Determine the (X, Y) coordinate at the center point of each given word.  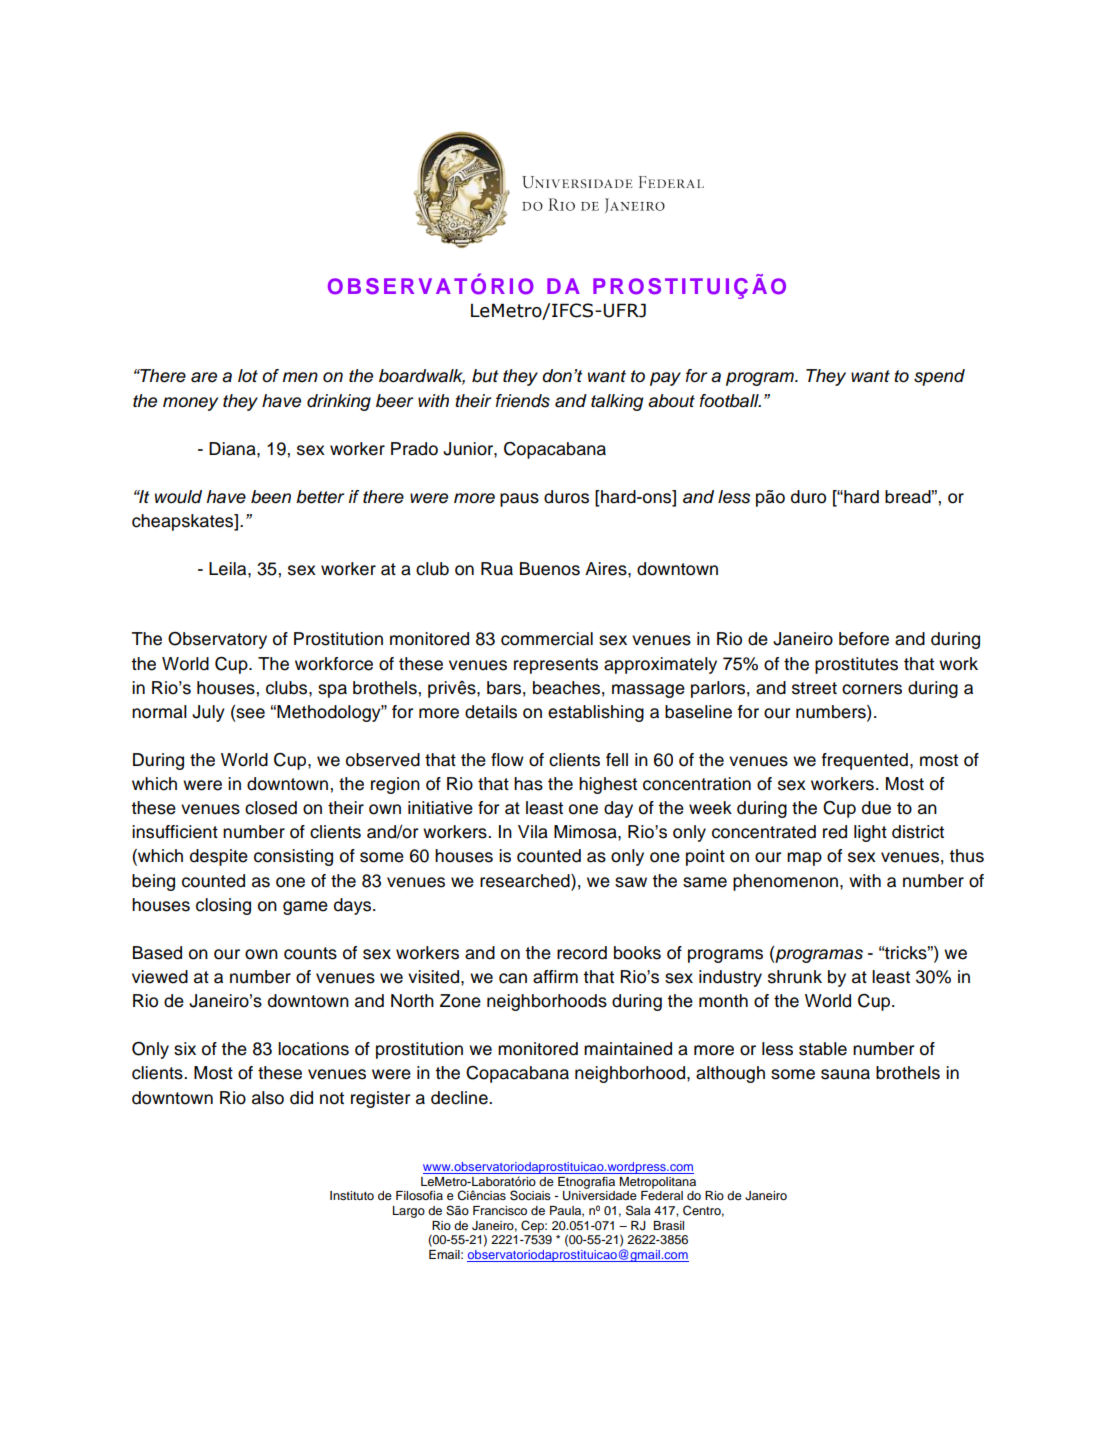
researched (526, 881)
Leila (229, 569)
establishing (596, 713)
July (208, 713)
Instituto (352, 1195)
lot (248, 376)
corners (872, 689)
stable (823, 1049)
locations (313, 1049)
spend (939, 377)
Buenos (550, 569)
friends (523, 401)
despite (219, 857)
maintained (628, 1049)
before (864, 639)
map (804, 859)
